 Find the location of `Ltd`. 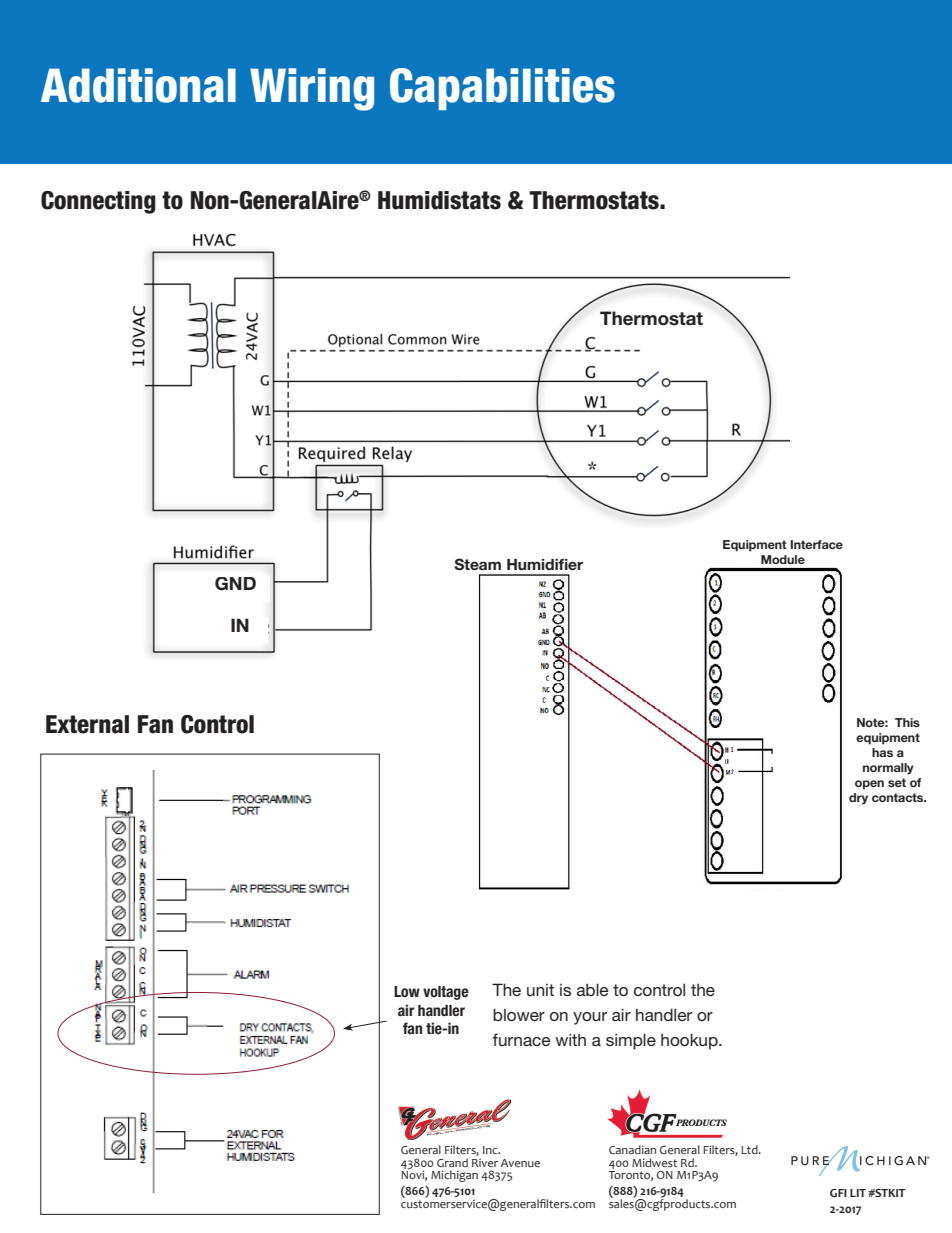

Ltd is located at coordinates (750, 1149).
